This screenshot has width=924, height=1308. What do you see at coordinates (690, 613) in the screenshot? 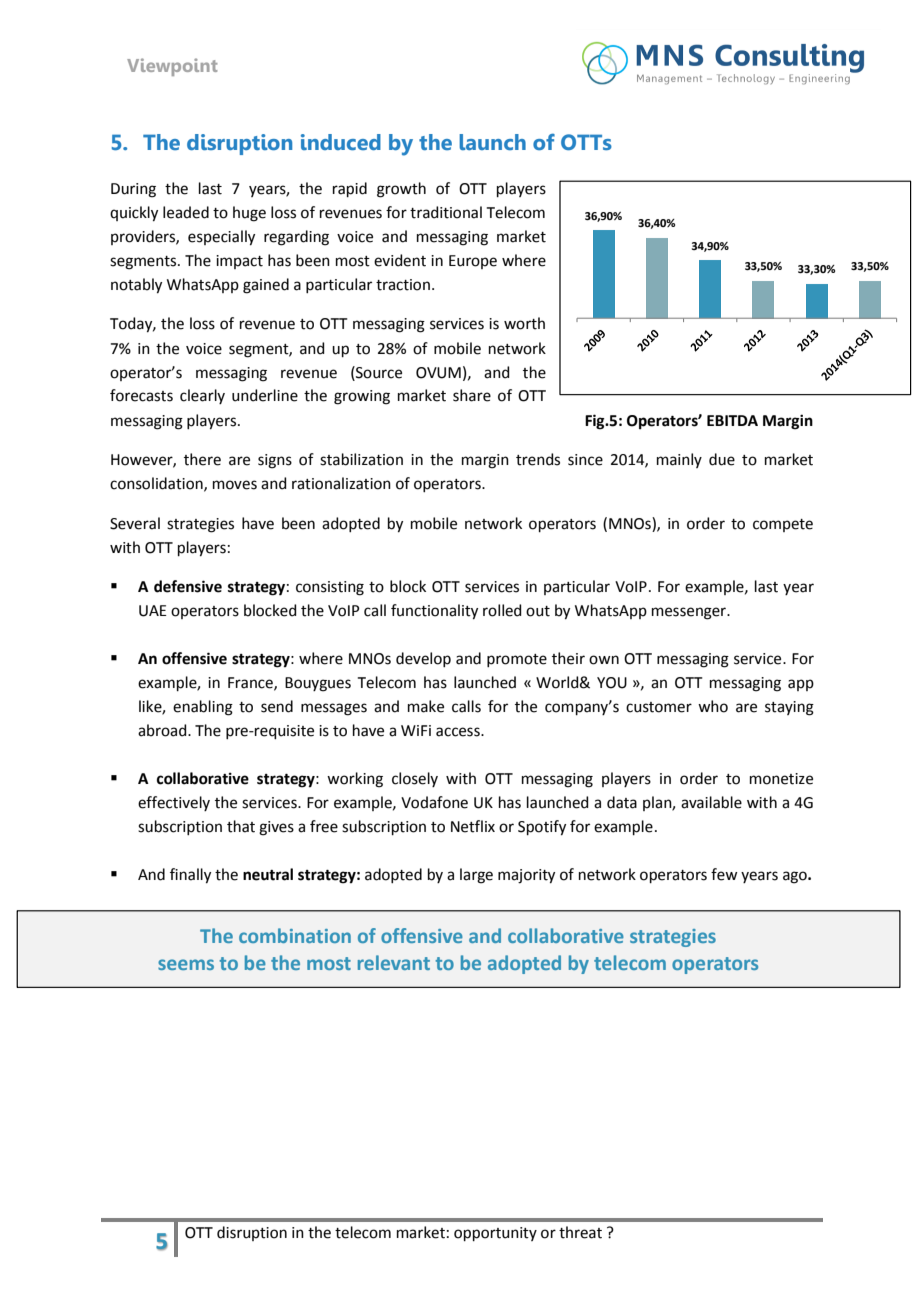
I see `messenger` at bounding box center [690, 613].
